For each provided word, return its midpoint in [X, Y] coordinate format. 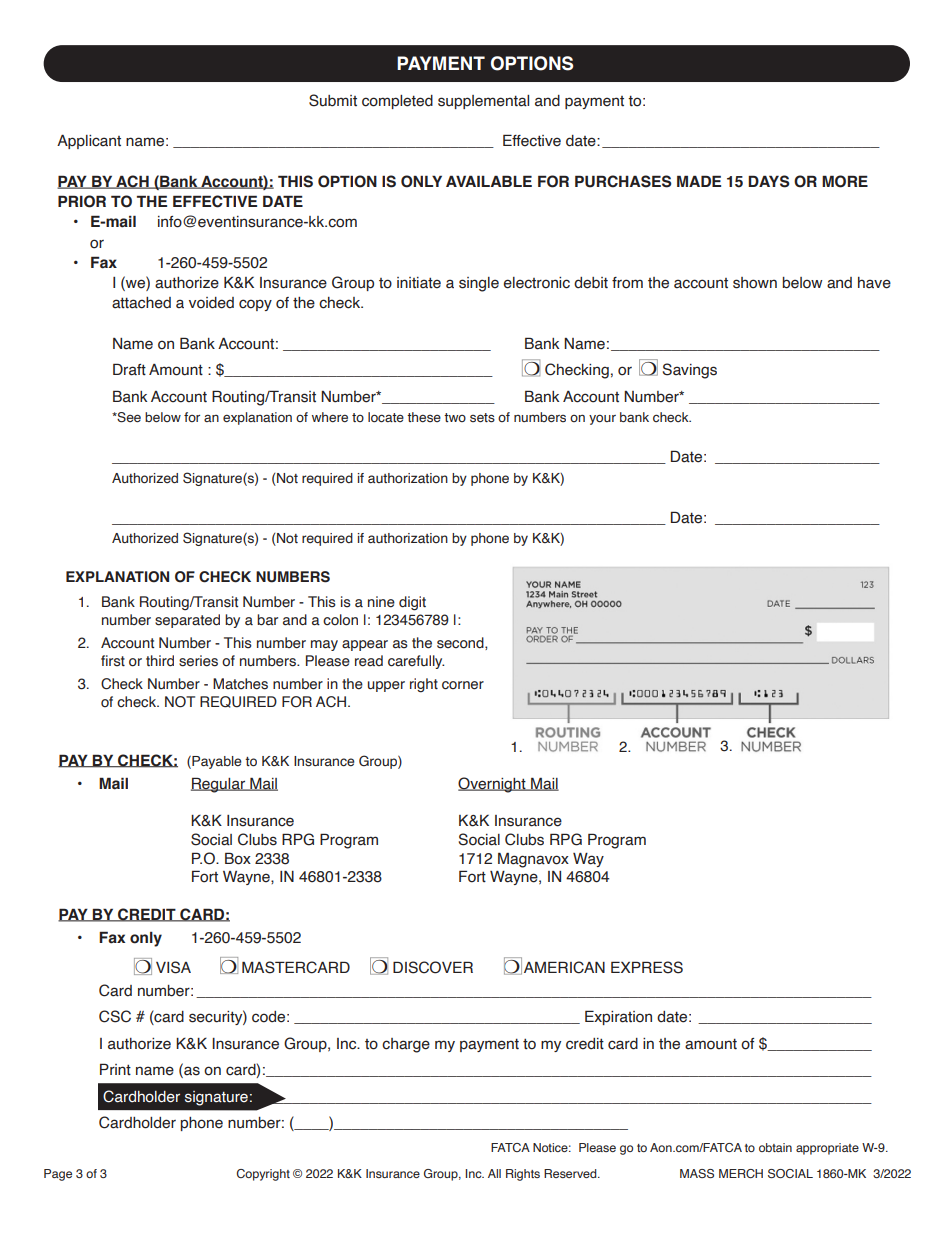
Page [58, 1175]
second [461, 643]
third [160, 661]
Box [238, 858]
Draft [129, 369]
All [494, 1173]
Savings [690, 371]
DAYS [769, 181]
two [455, 417]
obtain [775, 1147]
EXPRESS [647, 967]
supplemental [483, 102]
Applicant [89, 142]
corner [463, 685]
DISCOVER [433, 967]
